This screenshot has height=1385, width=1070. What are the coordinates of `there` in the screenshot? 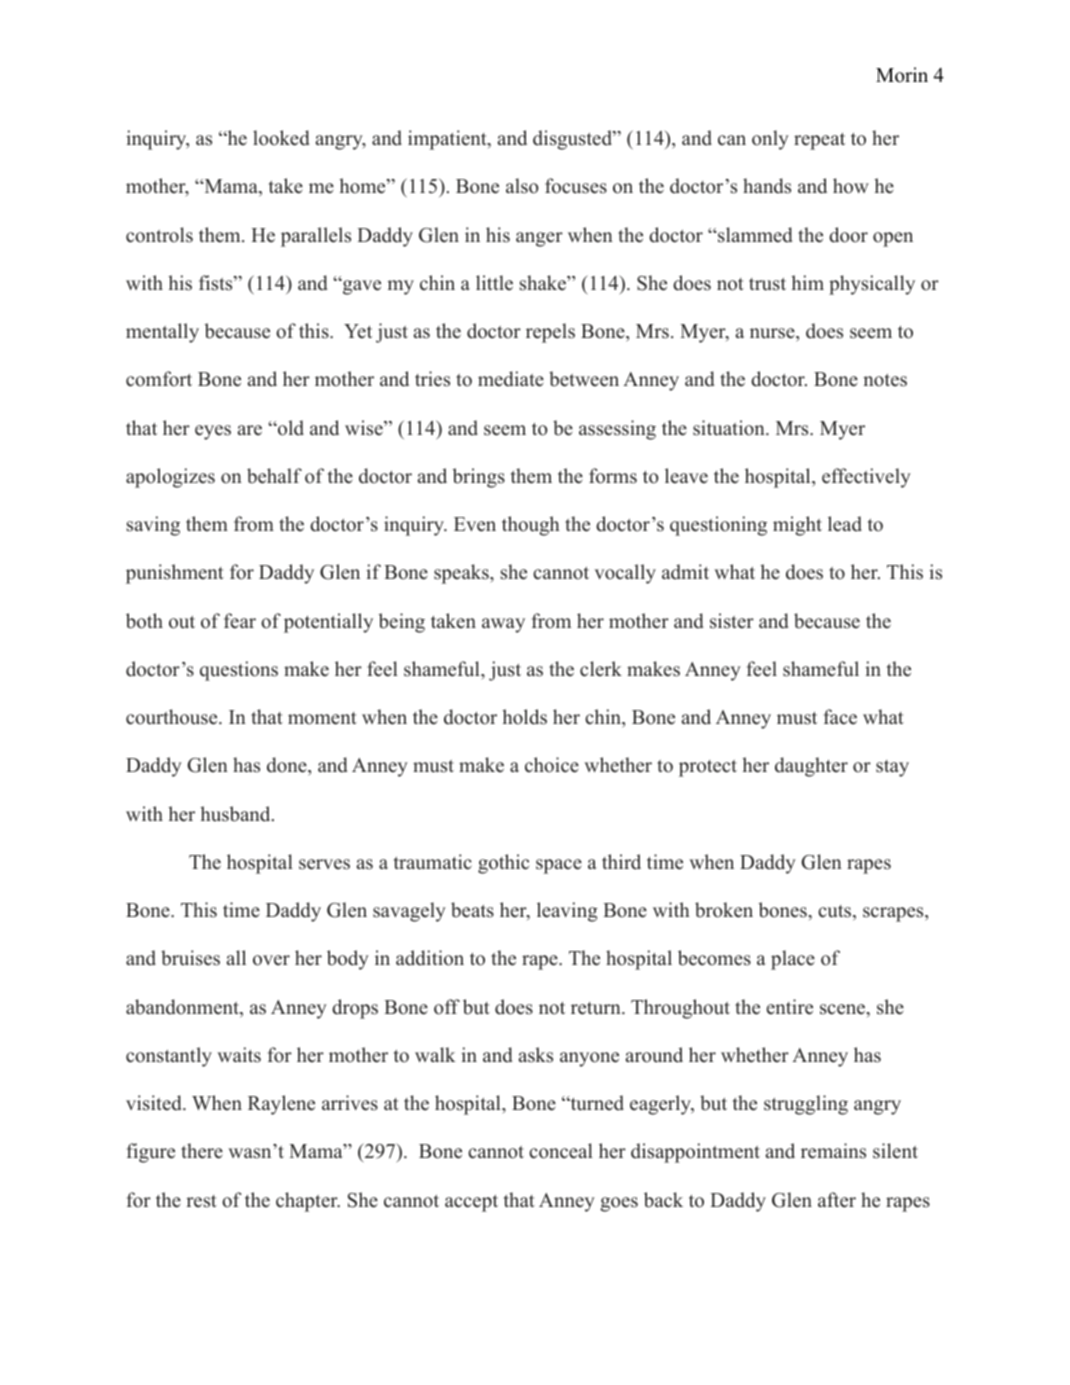 It's located at (202, 1151).
